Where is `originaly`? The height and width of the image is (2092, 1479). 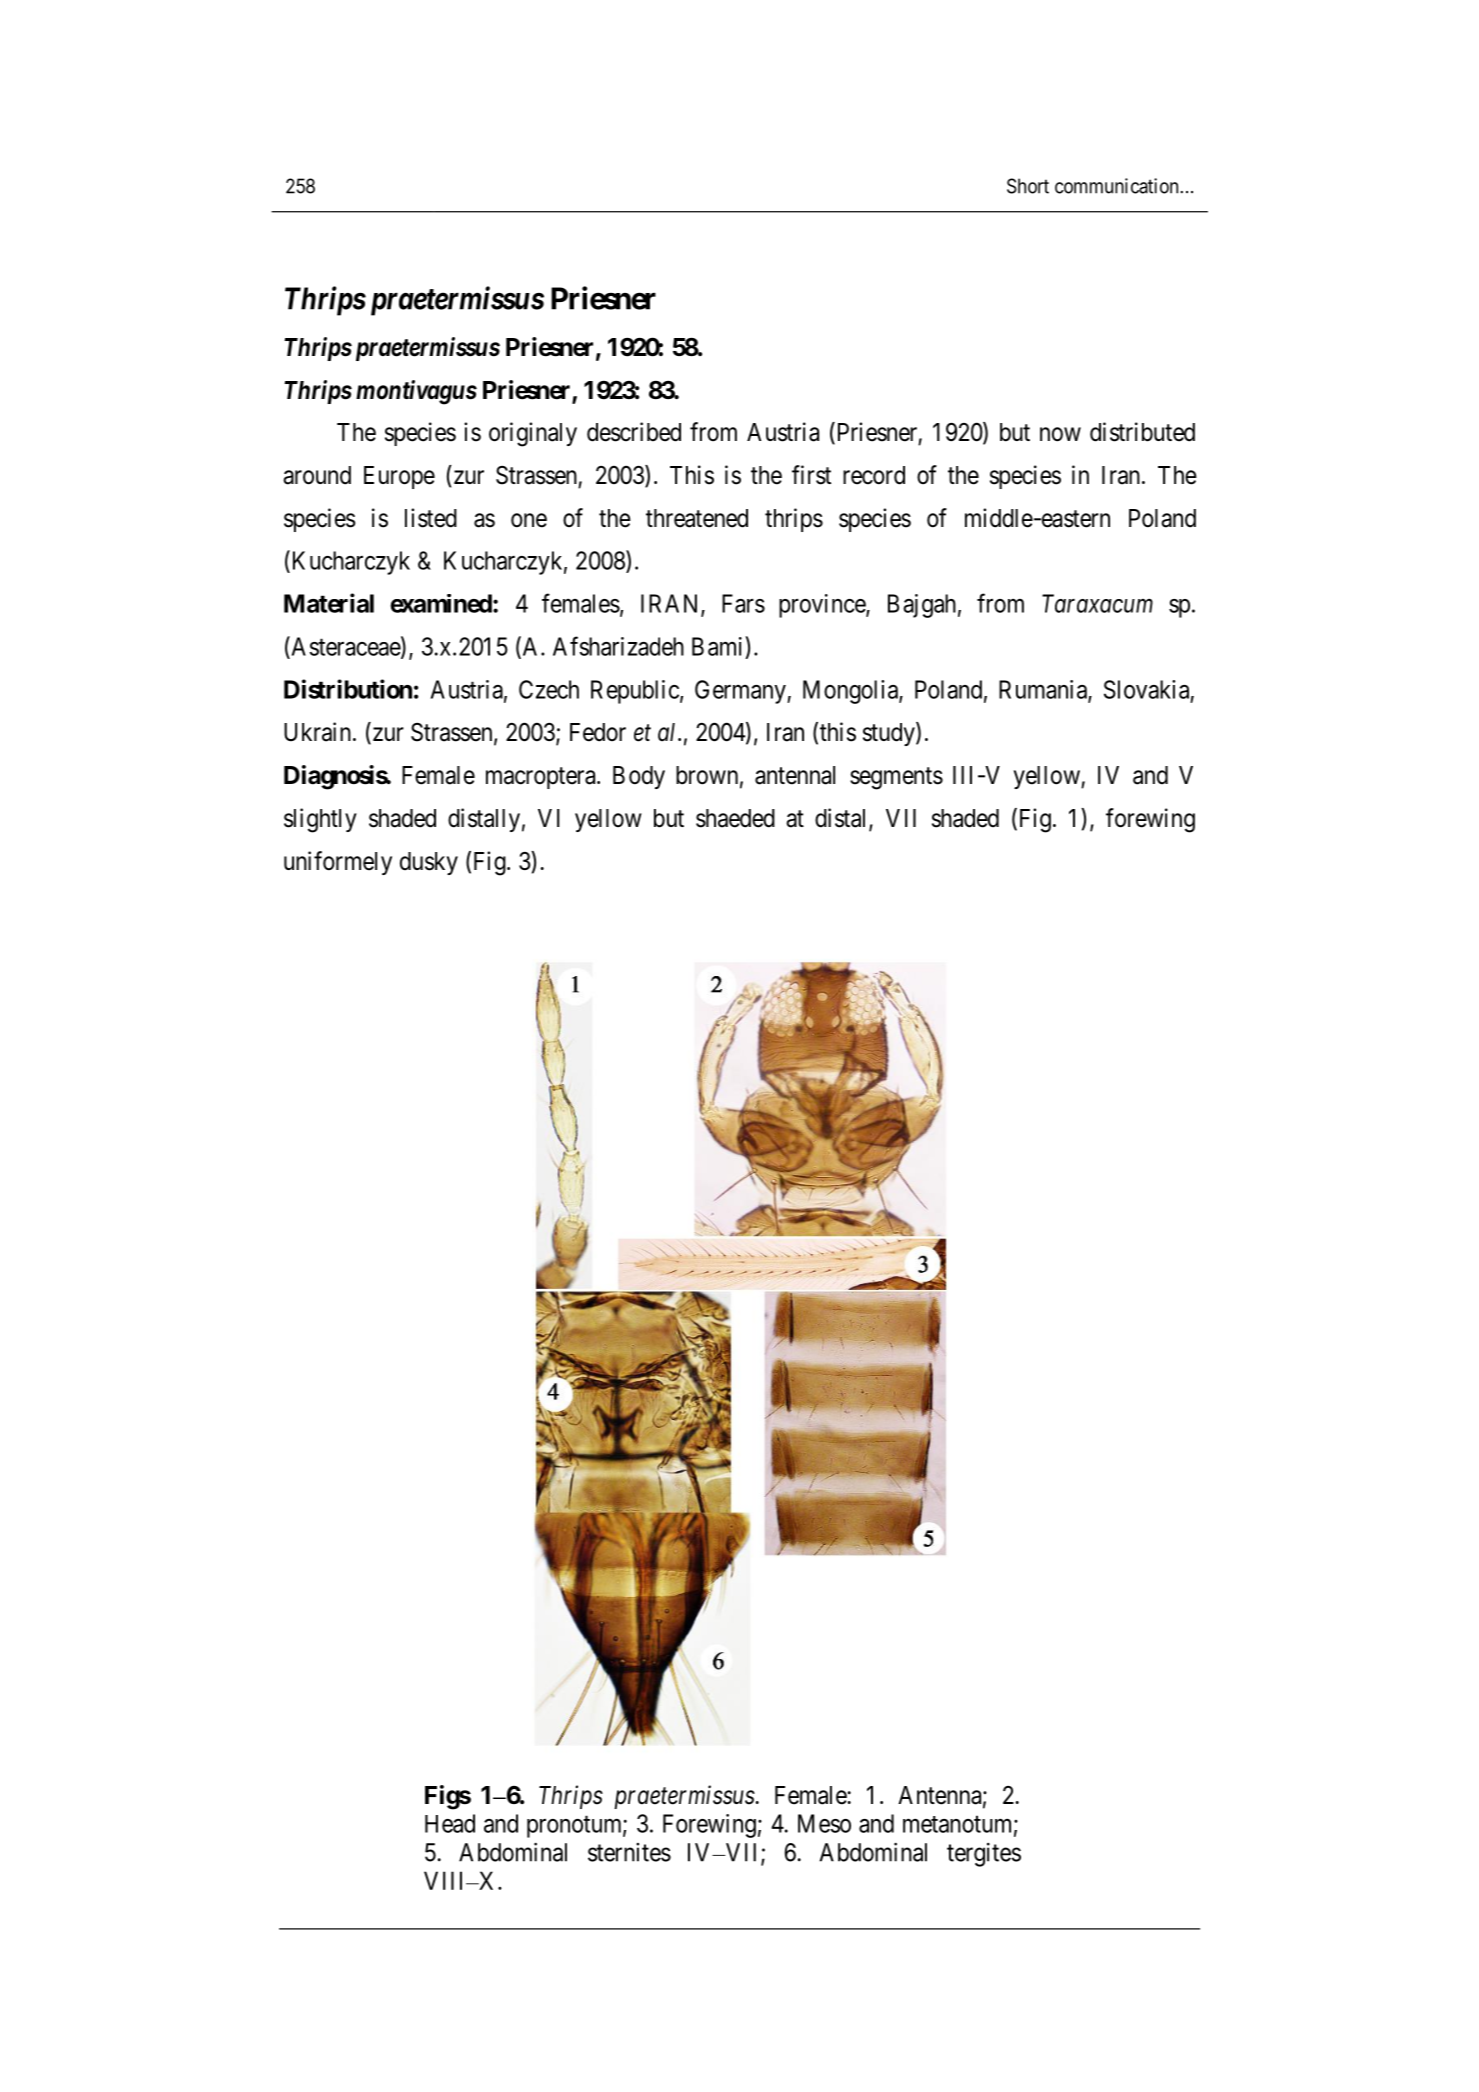
originaly is located at coordinates (533, 434).
